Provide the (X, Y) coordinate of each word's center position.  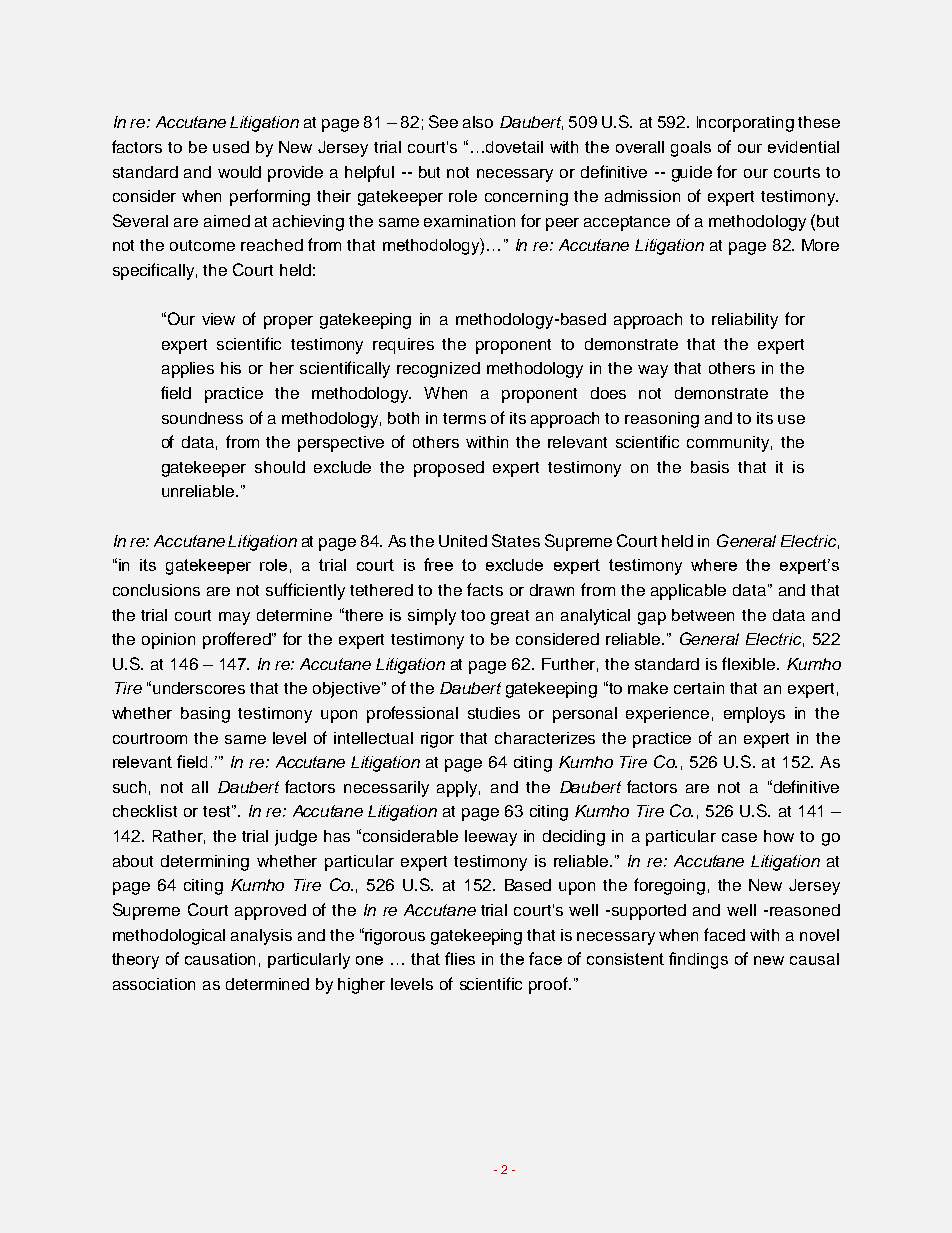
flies (460, 958)
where (714, 565)
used (231, 147)
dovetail (514, 147)
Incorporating (745, 124)
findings (698, 960)
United (463, 541)
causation (220, 959)
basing (205, 715)
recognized (438, 370)
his (231, 368)
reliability (745, 321)
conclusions (156, 590)
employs (754, 715)
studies (494, 713)
